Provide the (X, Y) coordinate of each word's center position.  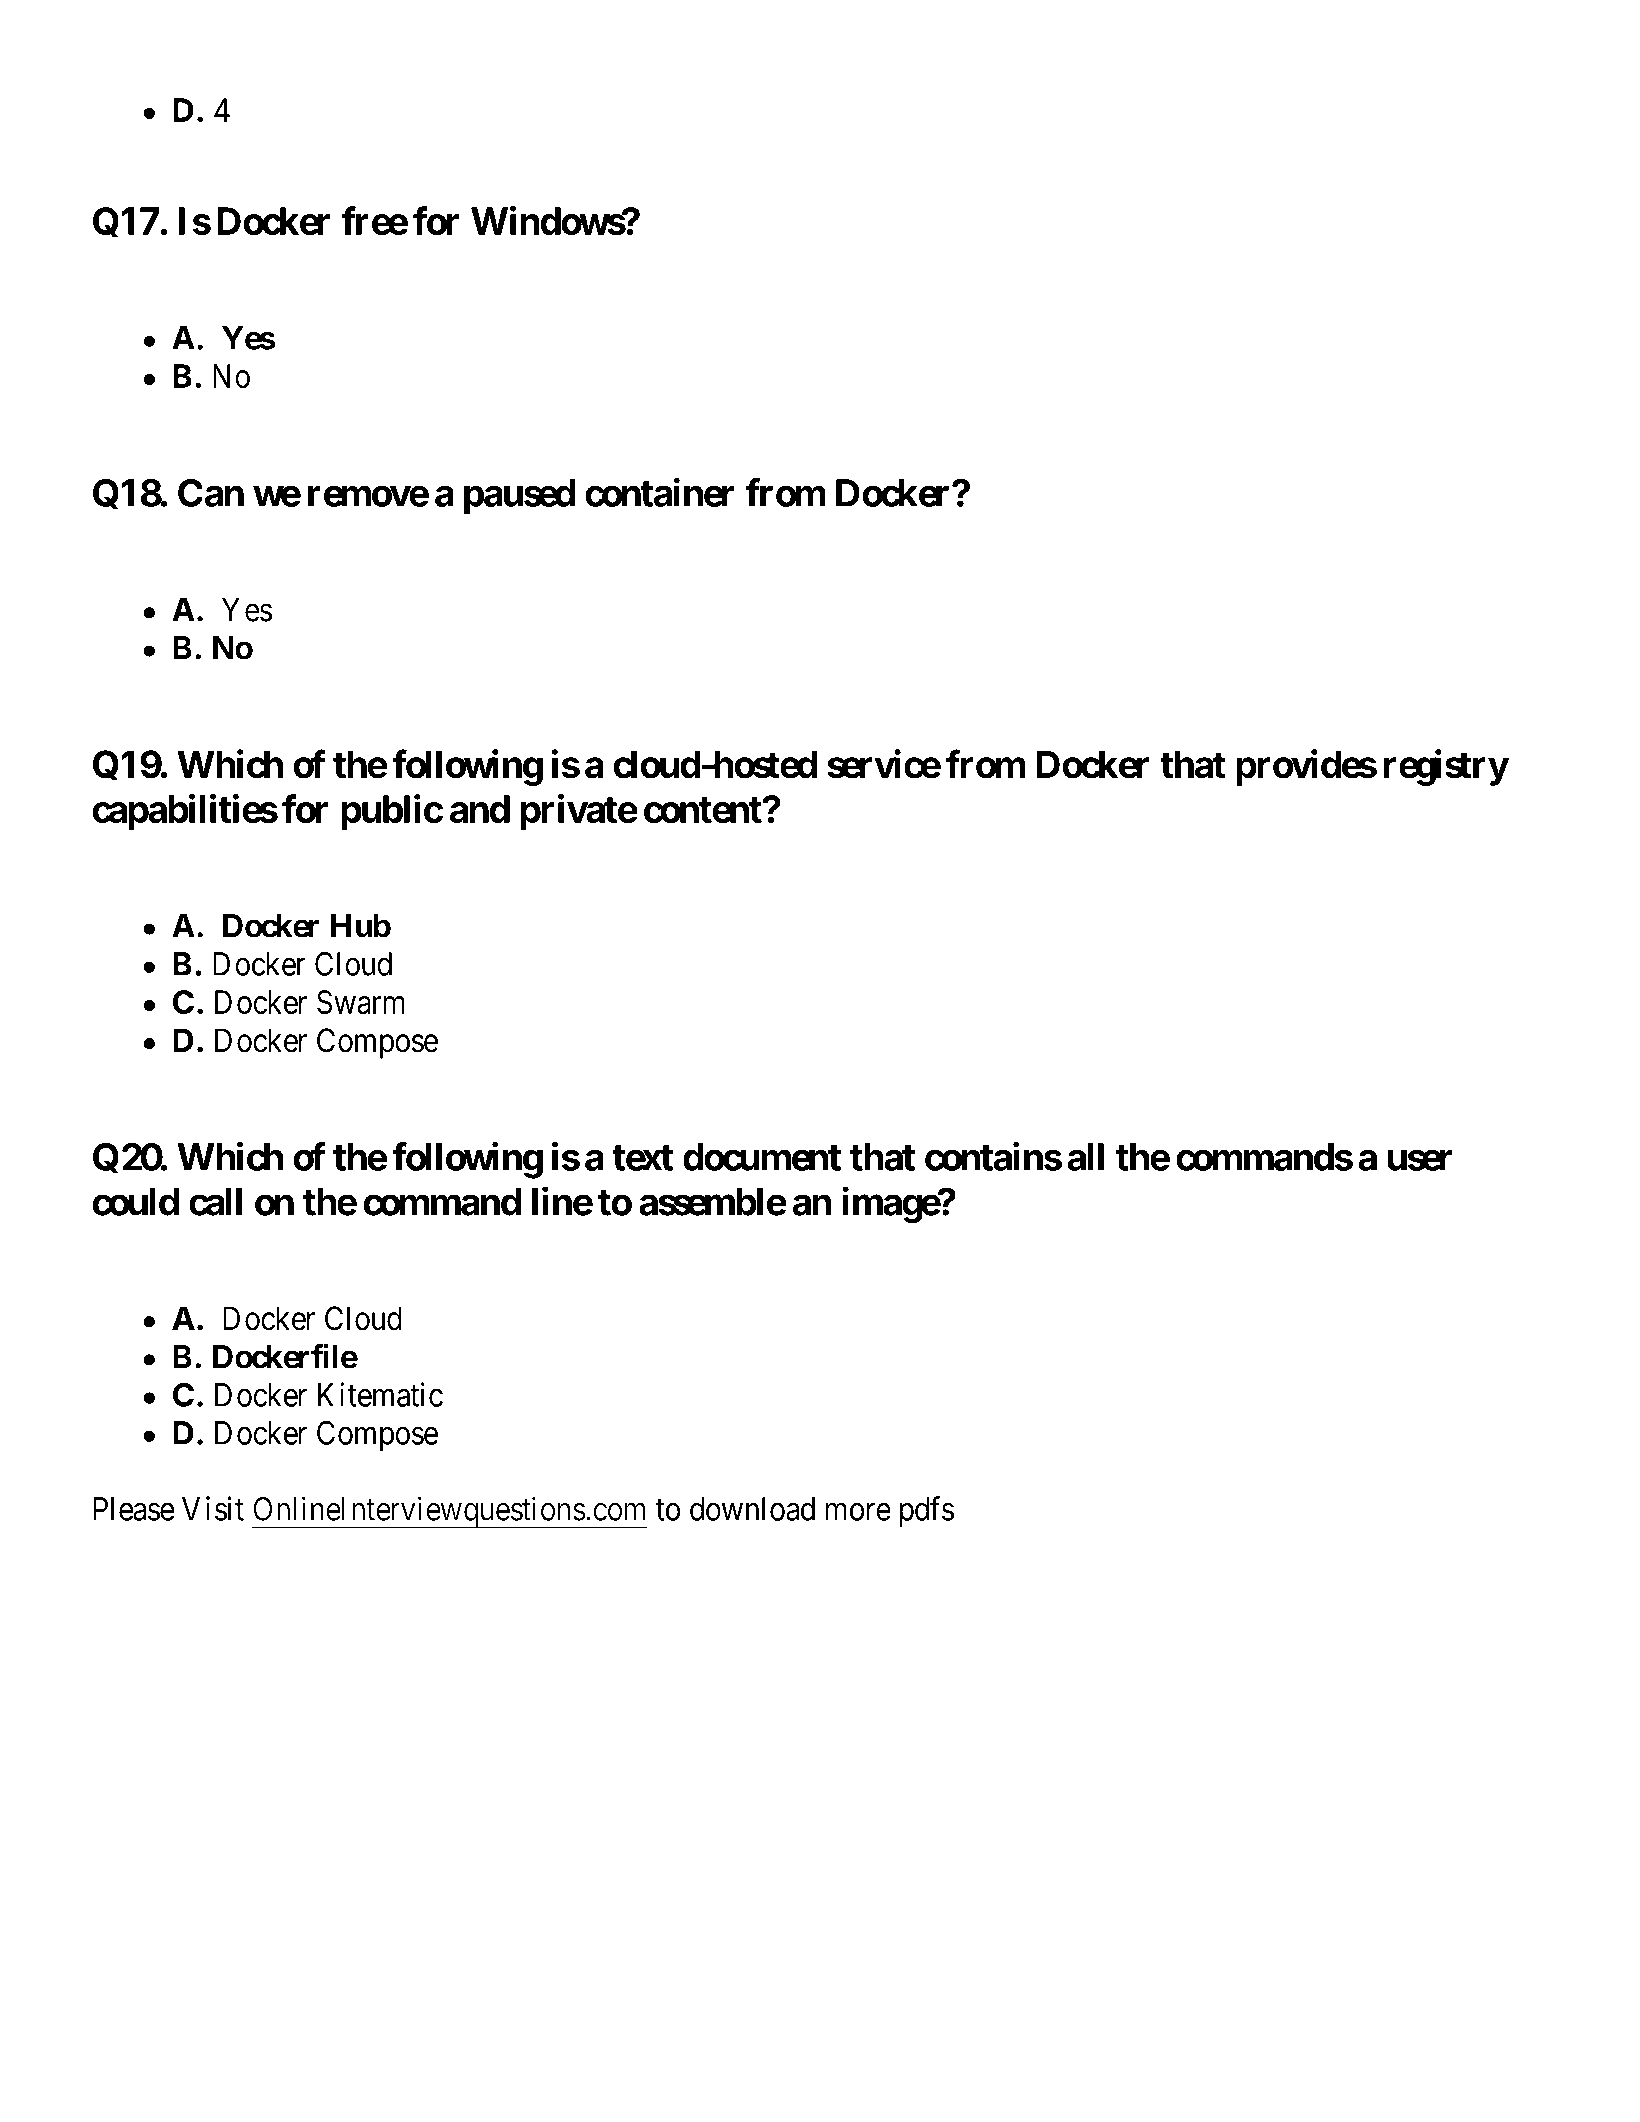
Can (211, 493)
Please (134, 1509)
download (752, 1509)
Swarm (361, 1002)
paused (519, 496)
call (215, 1202)
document (762, 1157)
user (1420, 1160)
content (704, 810)
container (659, 492)
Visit (213, 1508)
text (642, 1158)
